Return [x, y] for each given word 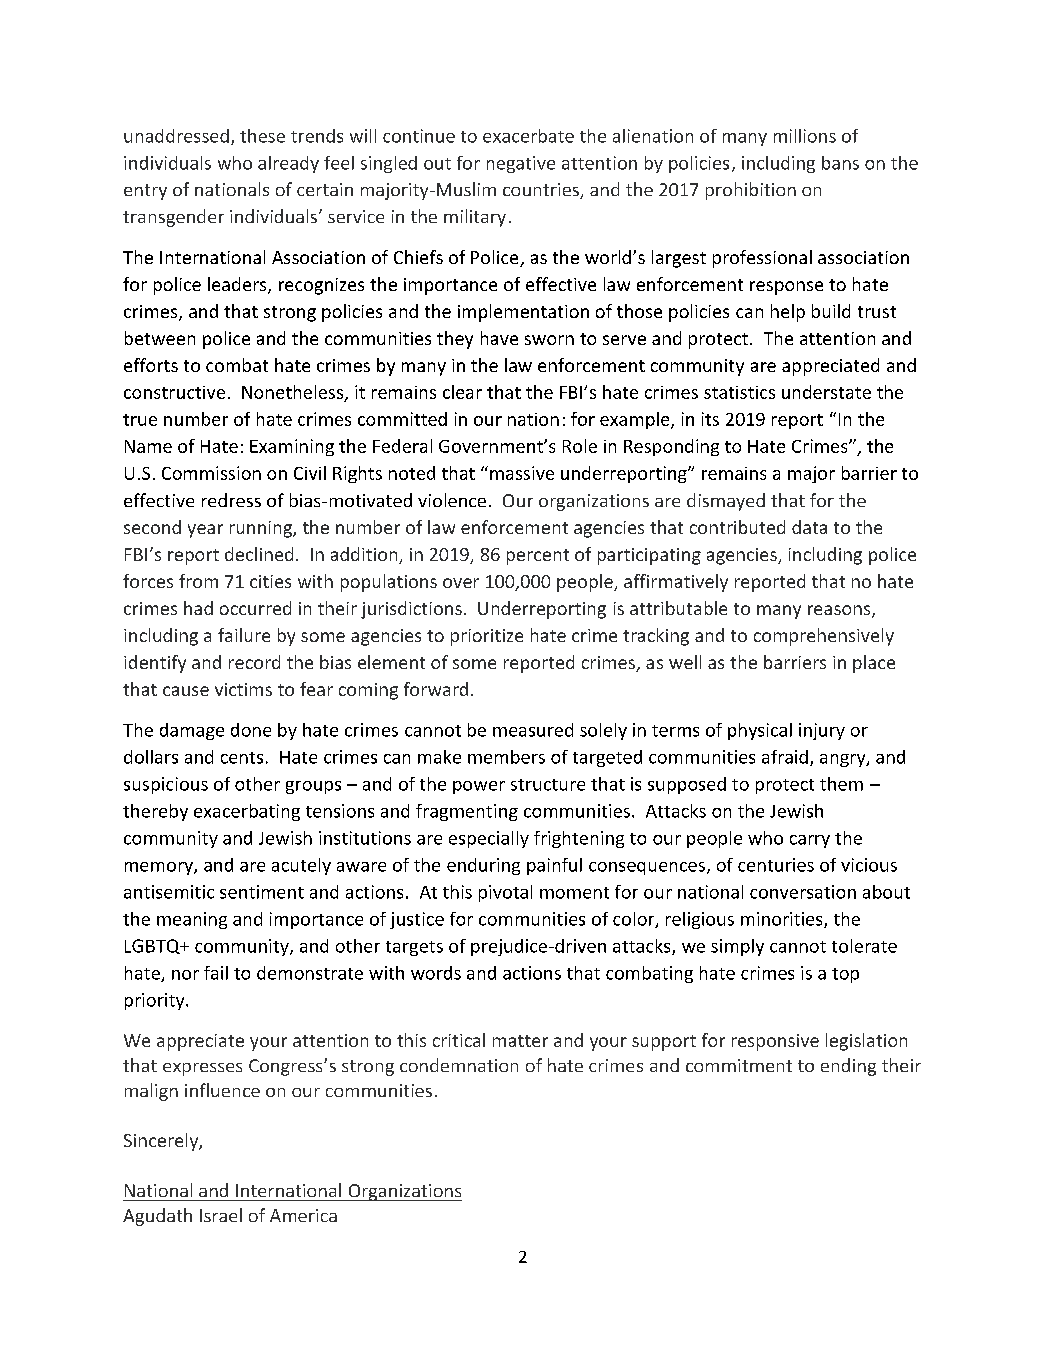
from [198, 581]
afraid [785, 757]
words [436, 973]
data [809, 527]
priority [156, 1001]
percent [538, 557]
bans [840, 163]
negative [521, 164]
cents [242, 758]
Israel [221, 1215]
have [499, 338]
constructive [174, 392]
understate [826, 392]
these [262, 136]
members [506, 757]
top [845, 975]
